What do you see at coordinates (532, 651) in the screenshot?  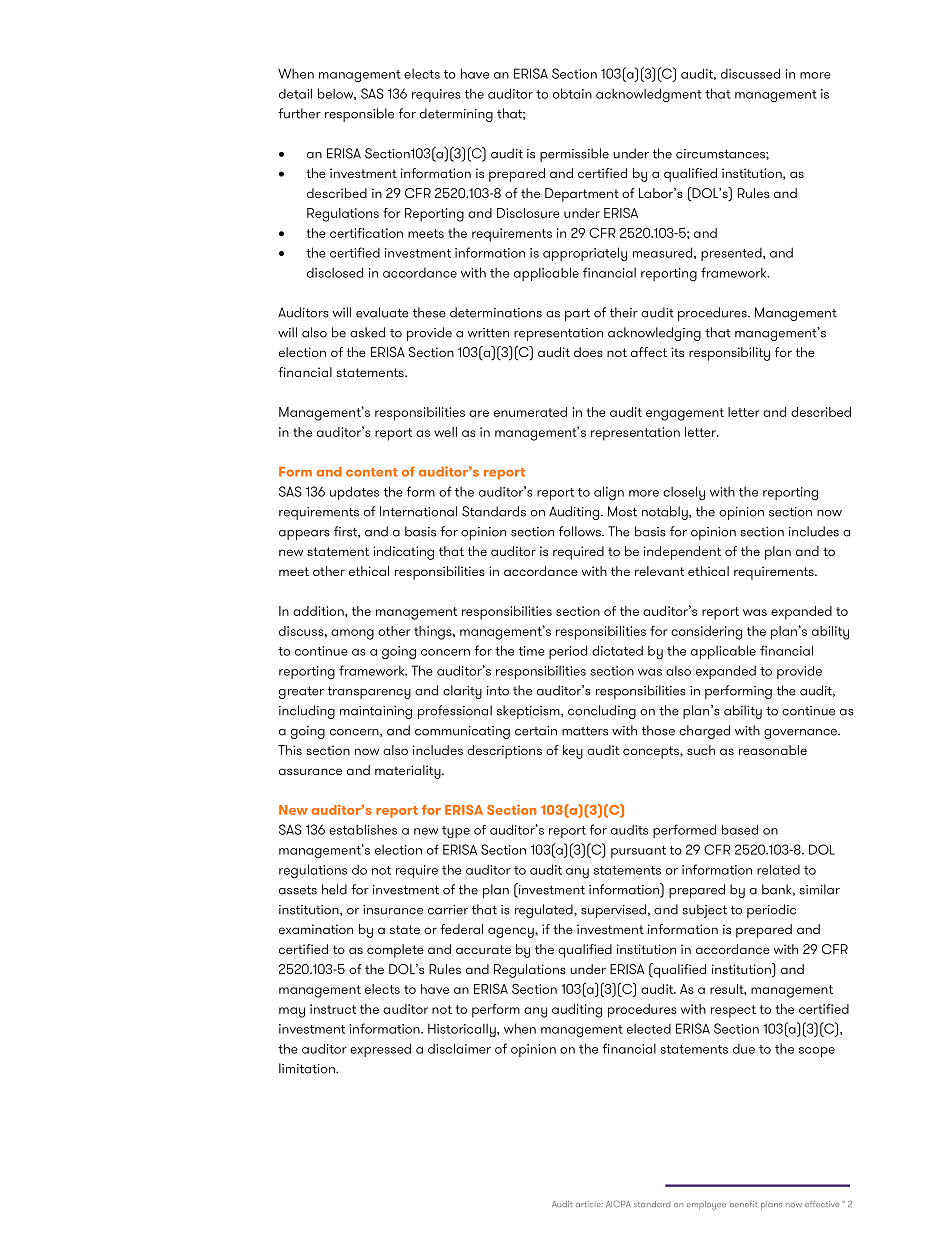 I see `time` at bounding box center [532, 651].
